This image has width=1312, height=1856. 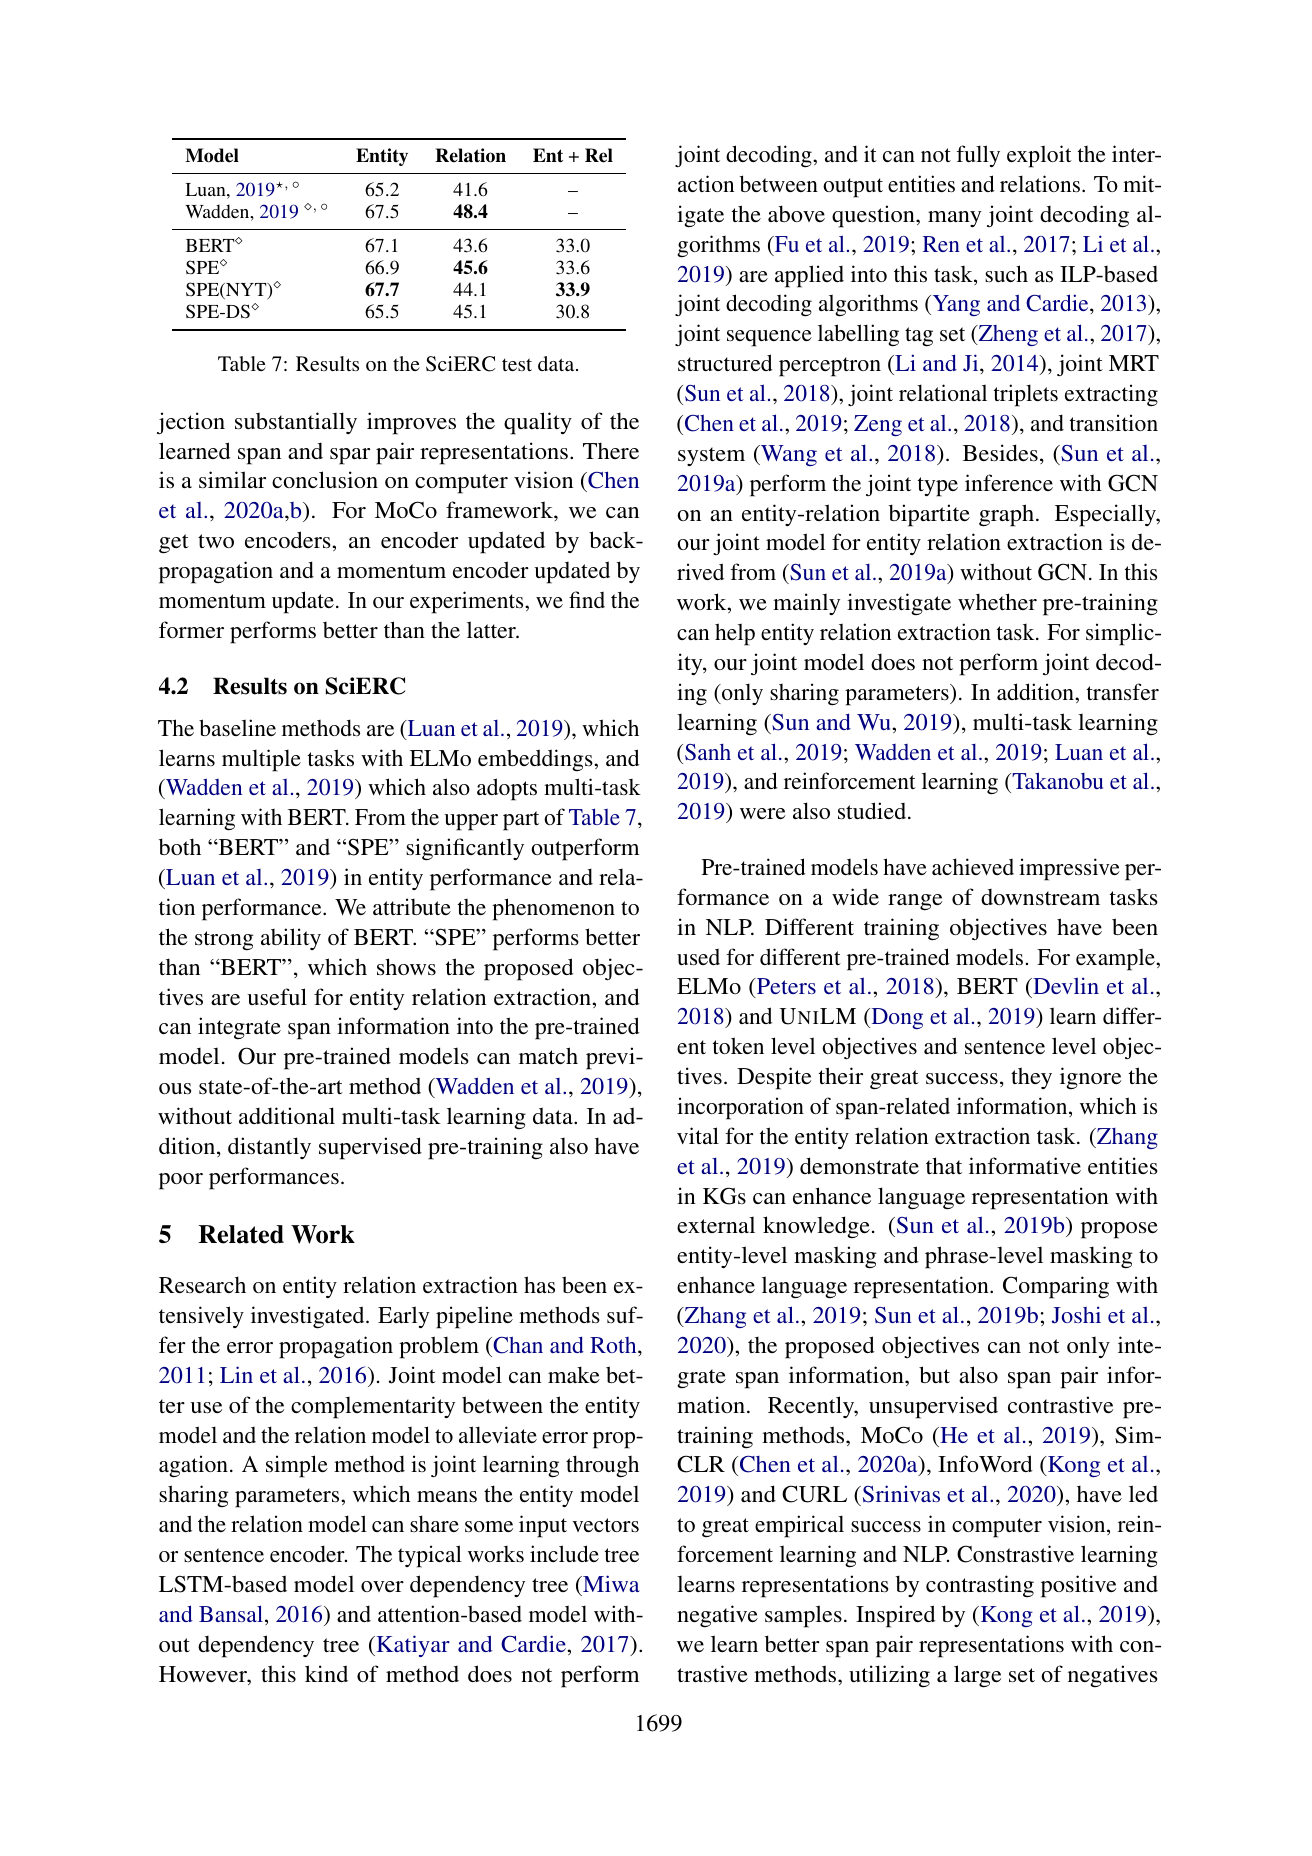 I want to click on used, so click(x=698, y=957).
